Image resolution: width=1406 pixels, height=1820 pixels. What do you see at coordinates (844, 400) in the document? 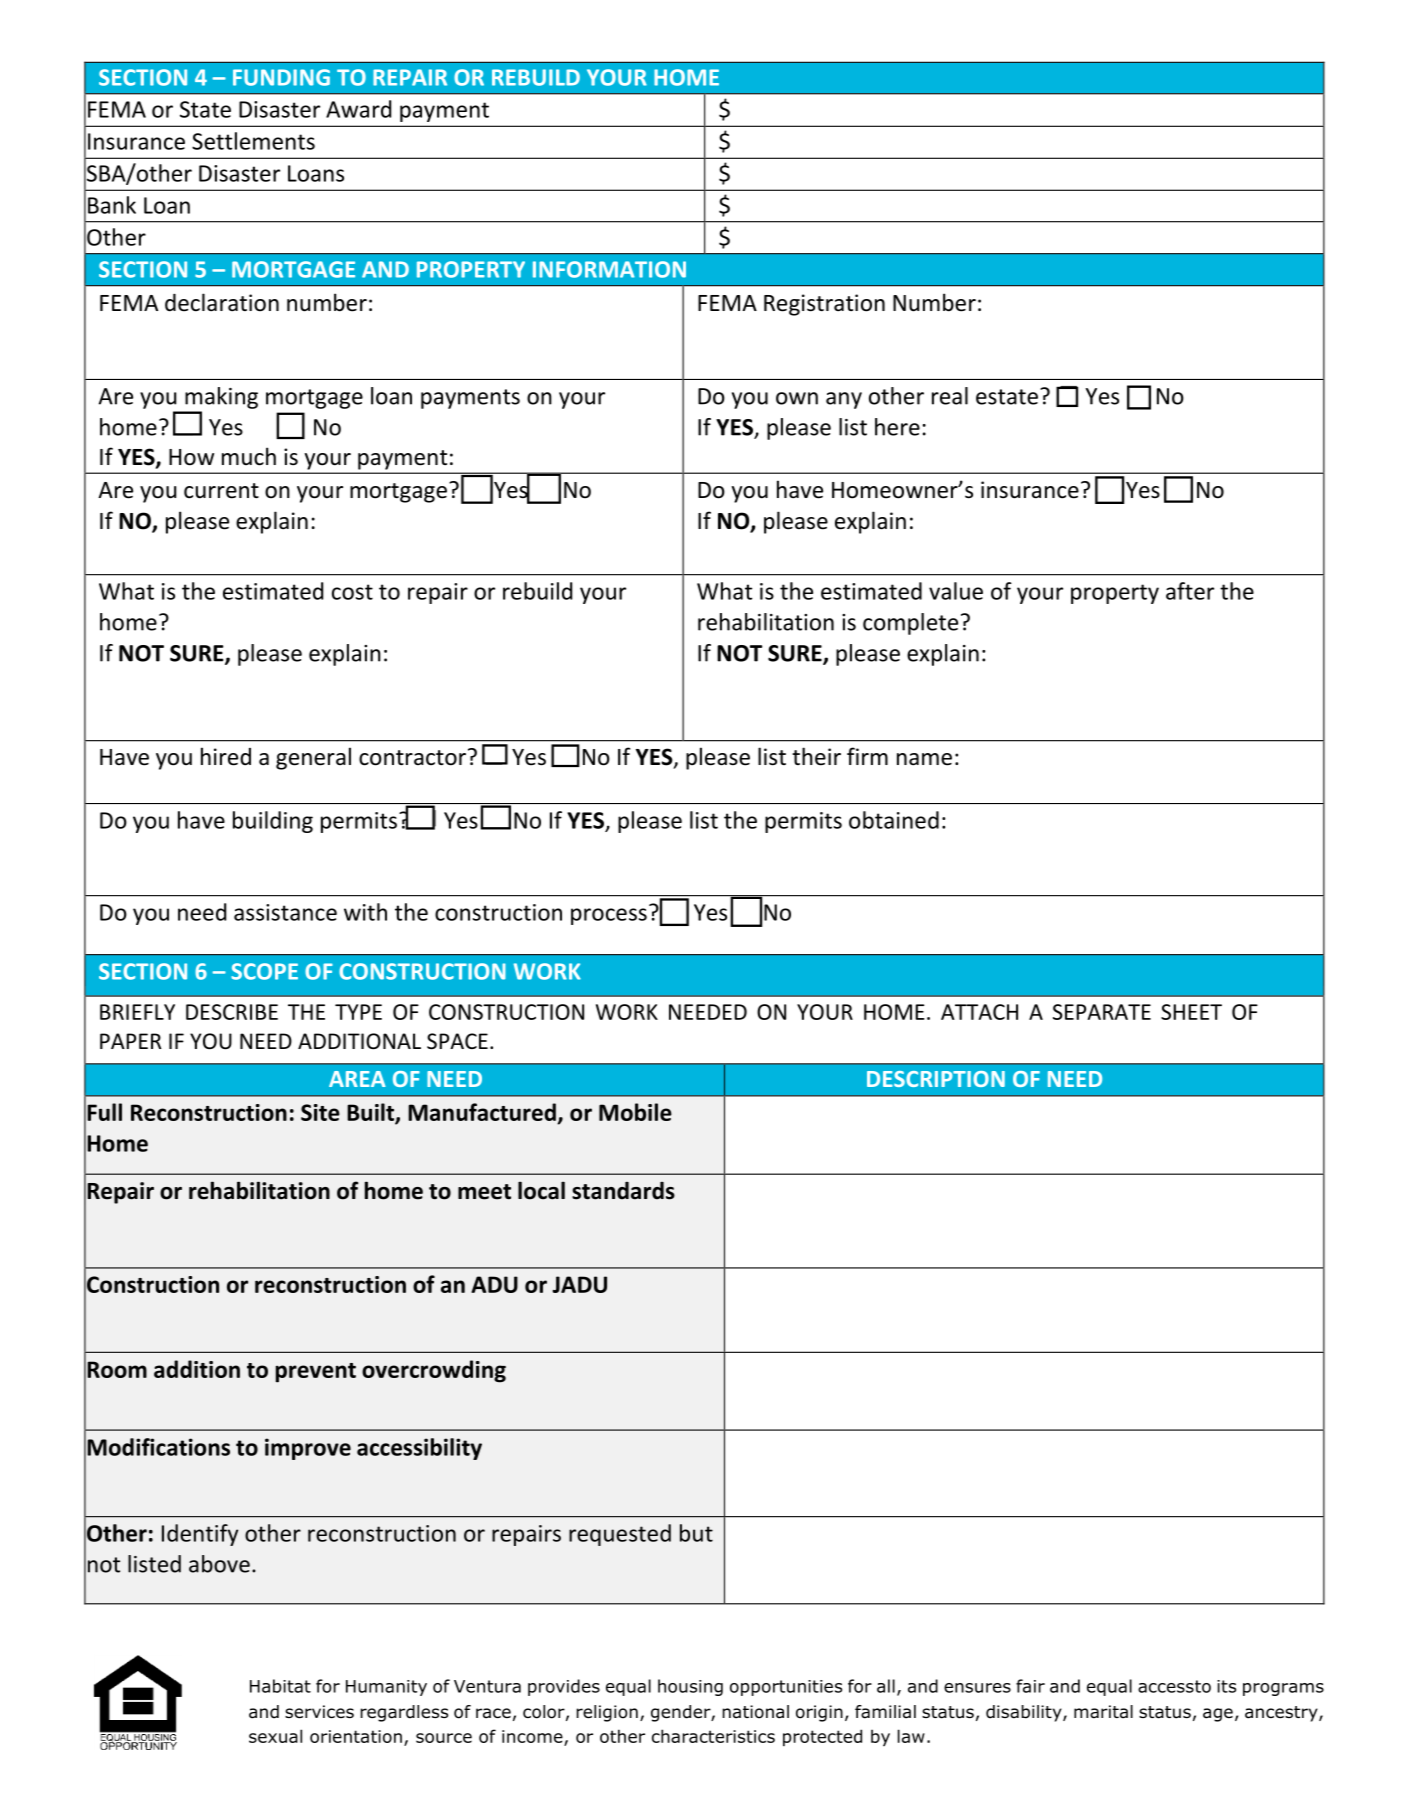
I see `any` at bounding box center [844, 400].
